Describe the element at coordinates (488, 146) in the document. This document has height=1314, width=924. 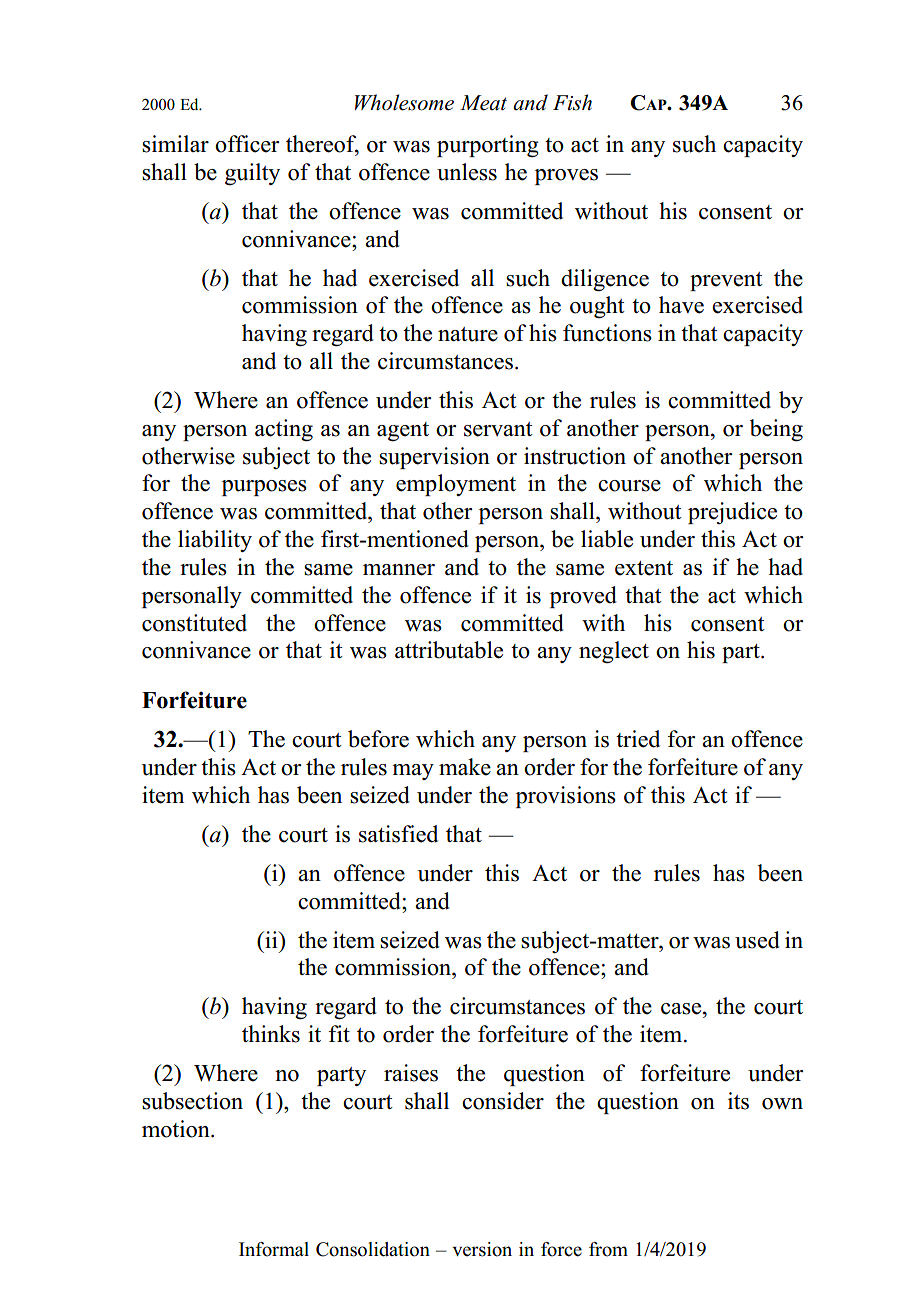
I see `purporting` at that location.
